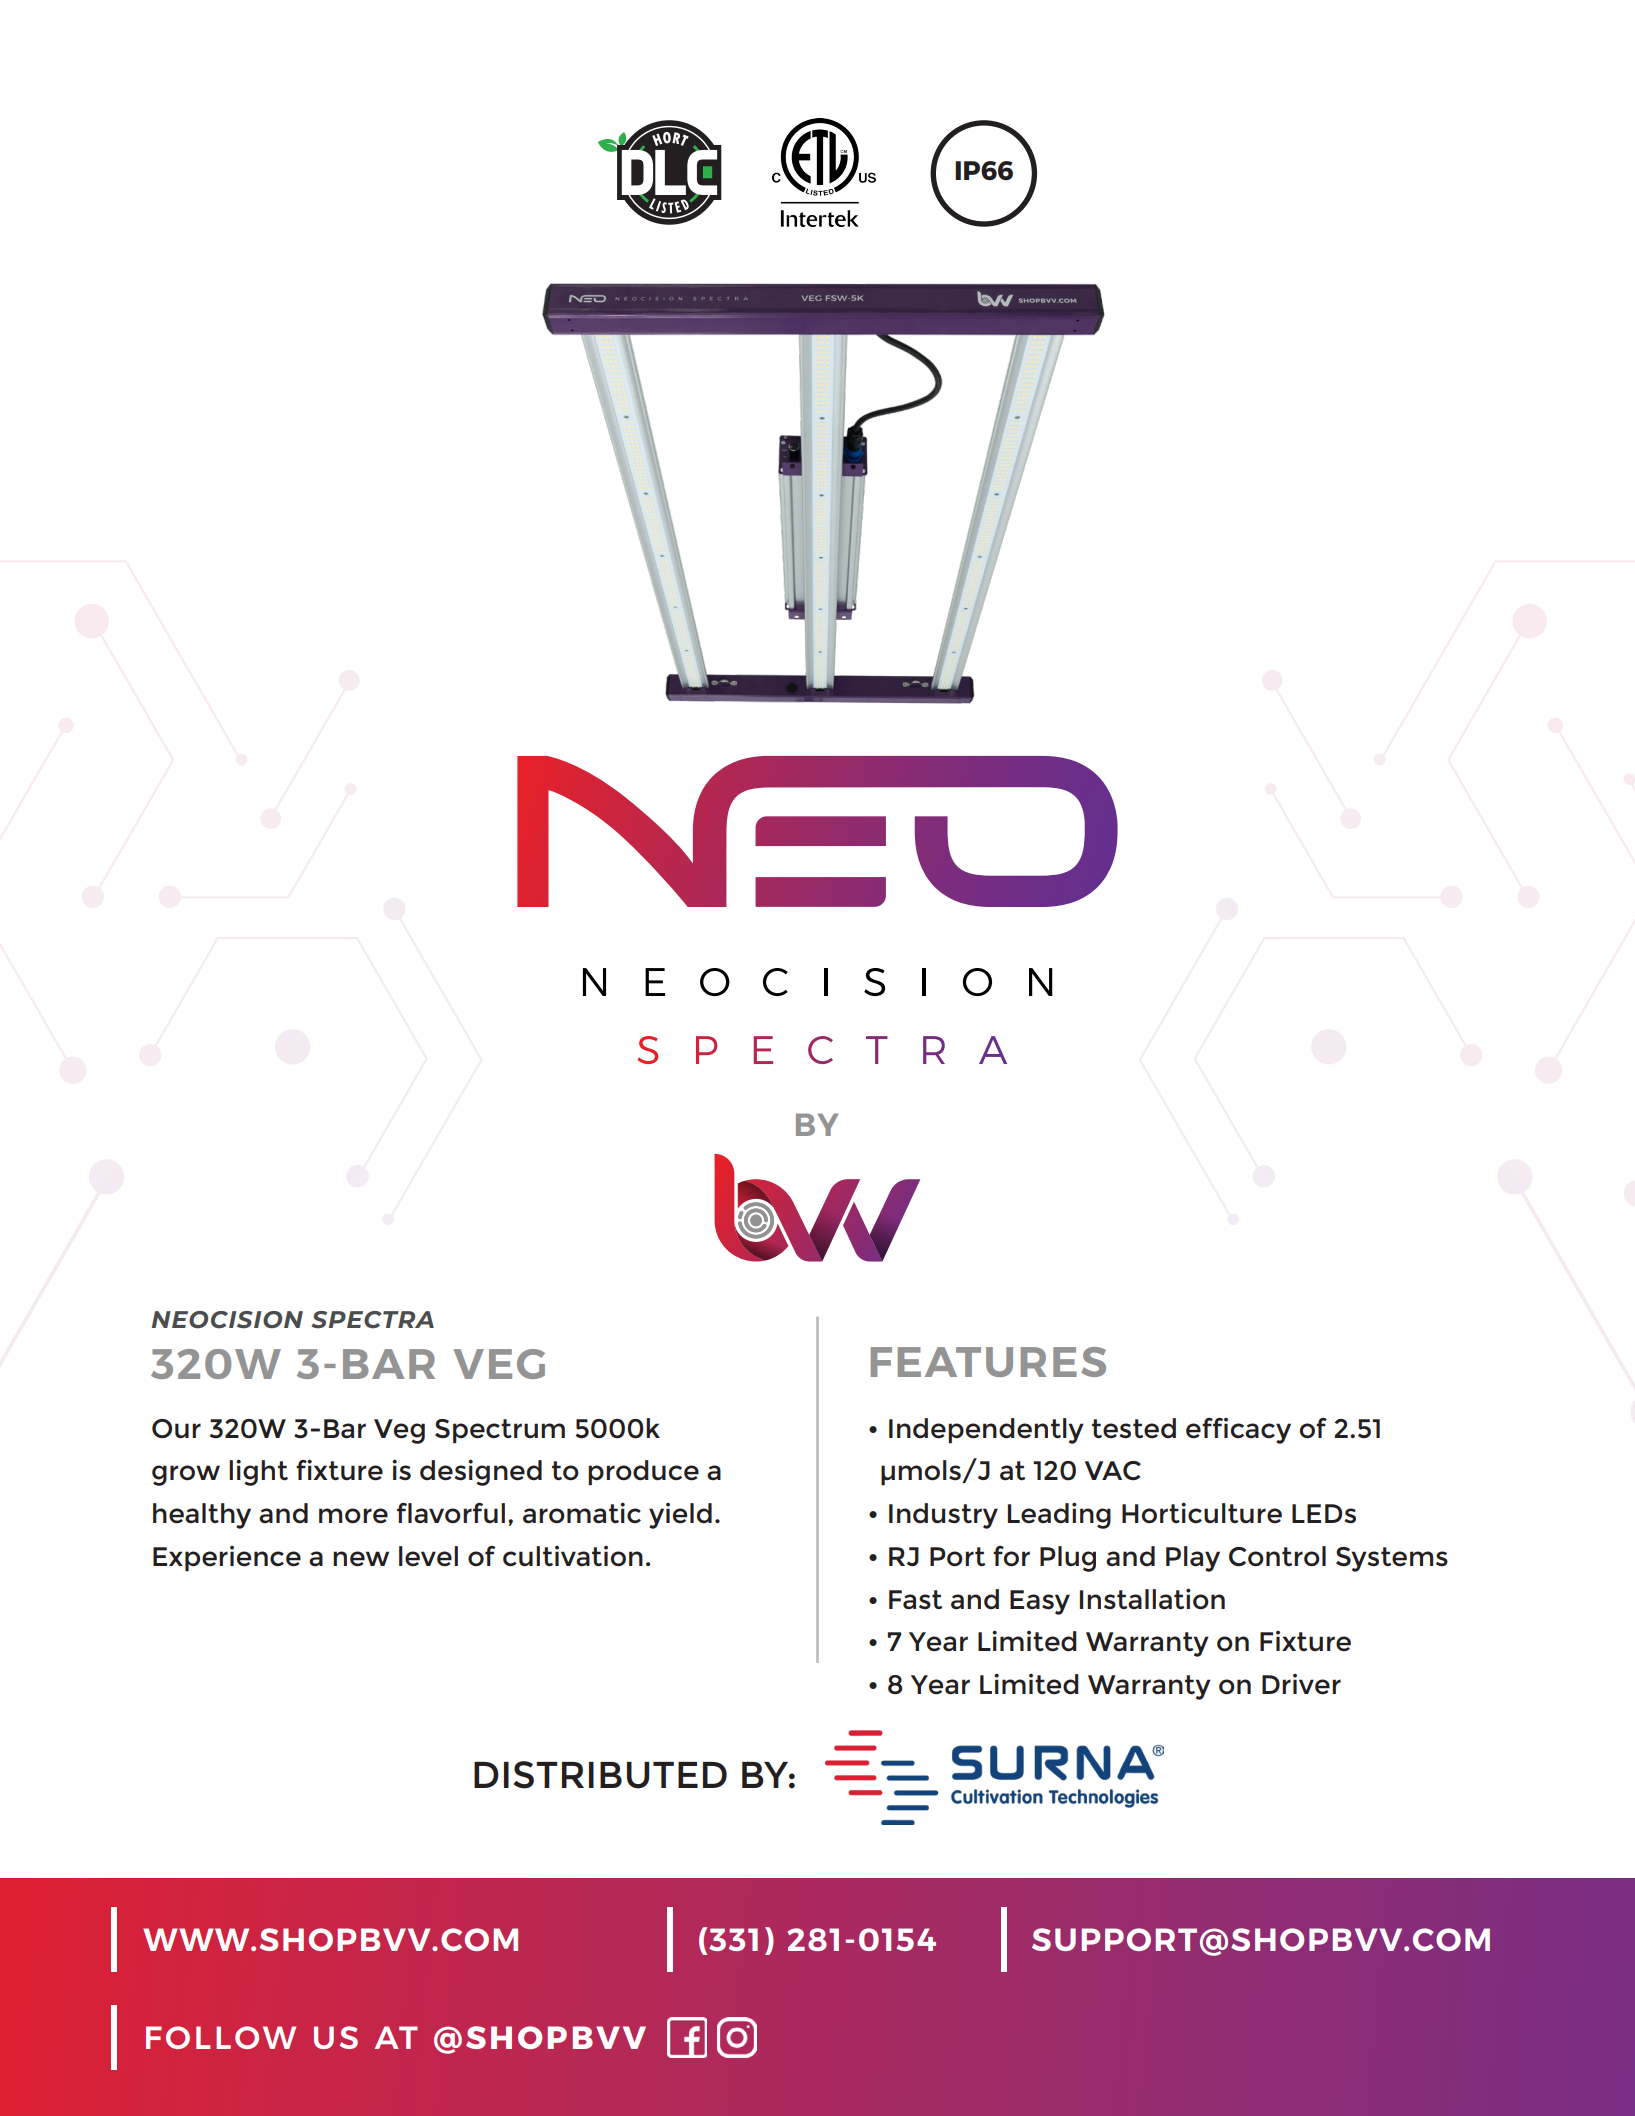  Describe the element at coordinates (600, 1775) in the screenshot. I see `DISTRIBUTED` at that location.
